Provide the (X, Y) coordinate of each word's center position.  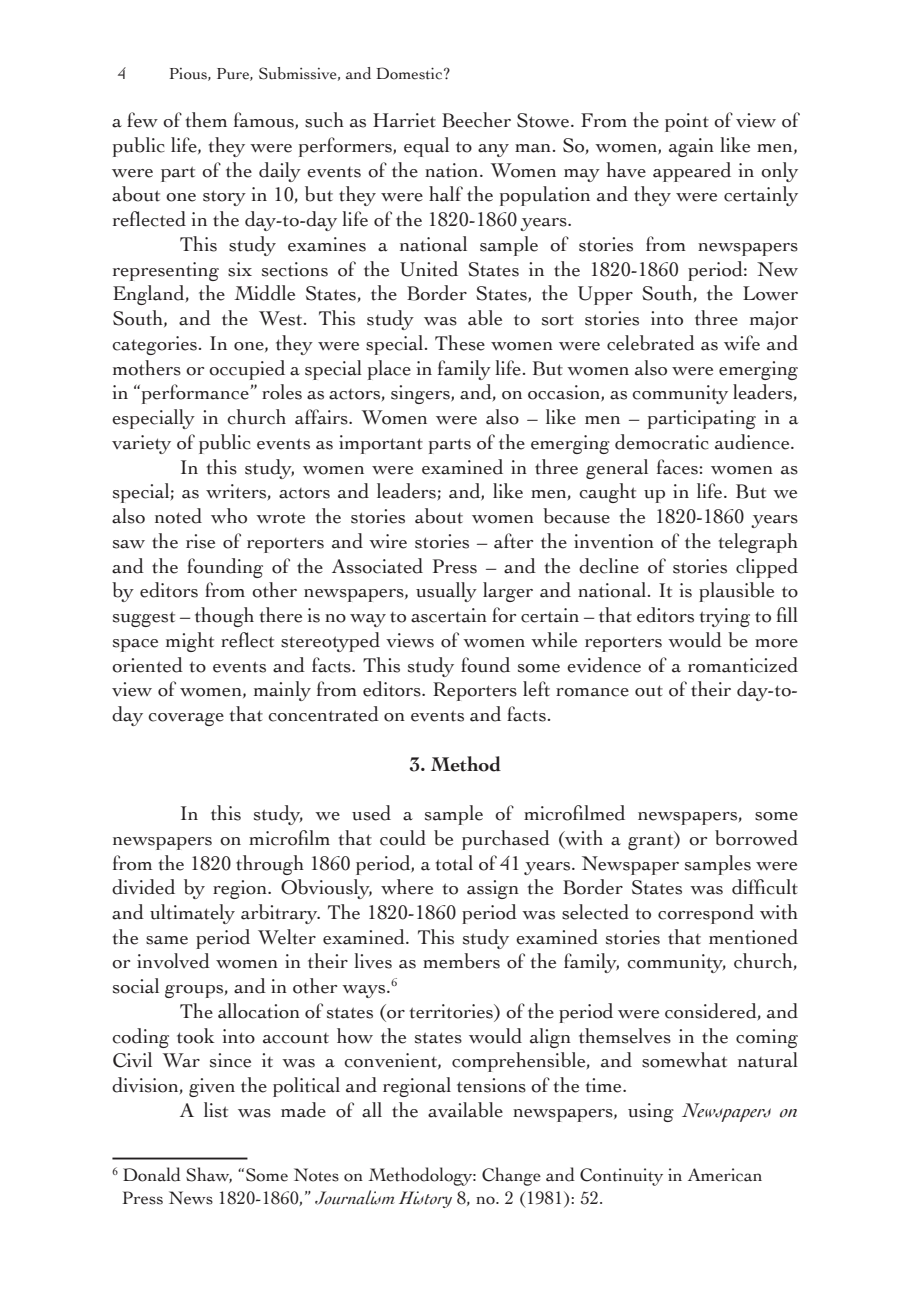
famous (265, 121)
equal (426, 147)
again (691, 147)
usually (446, 592)
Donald (152, 1174)
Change (511, 1176)
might (190, 642)
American (725, 1175)
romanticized (743, 665)
